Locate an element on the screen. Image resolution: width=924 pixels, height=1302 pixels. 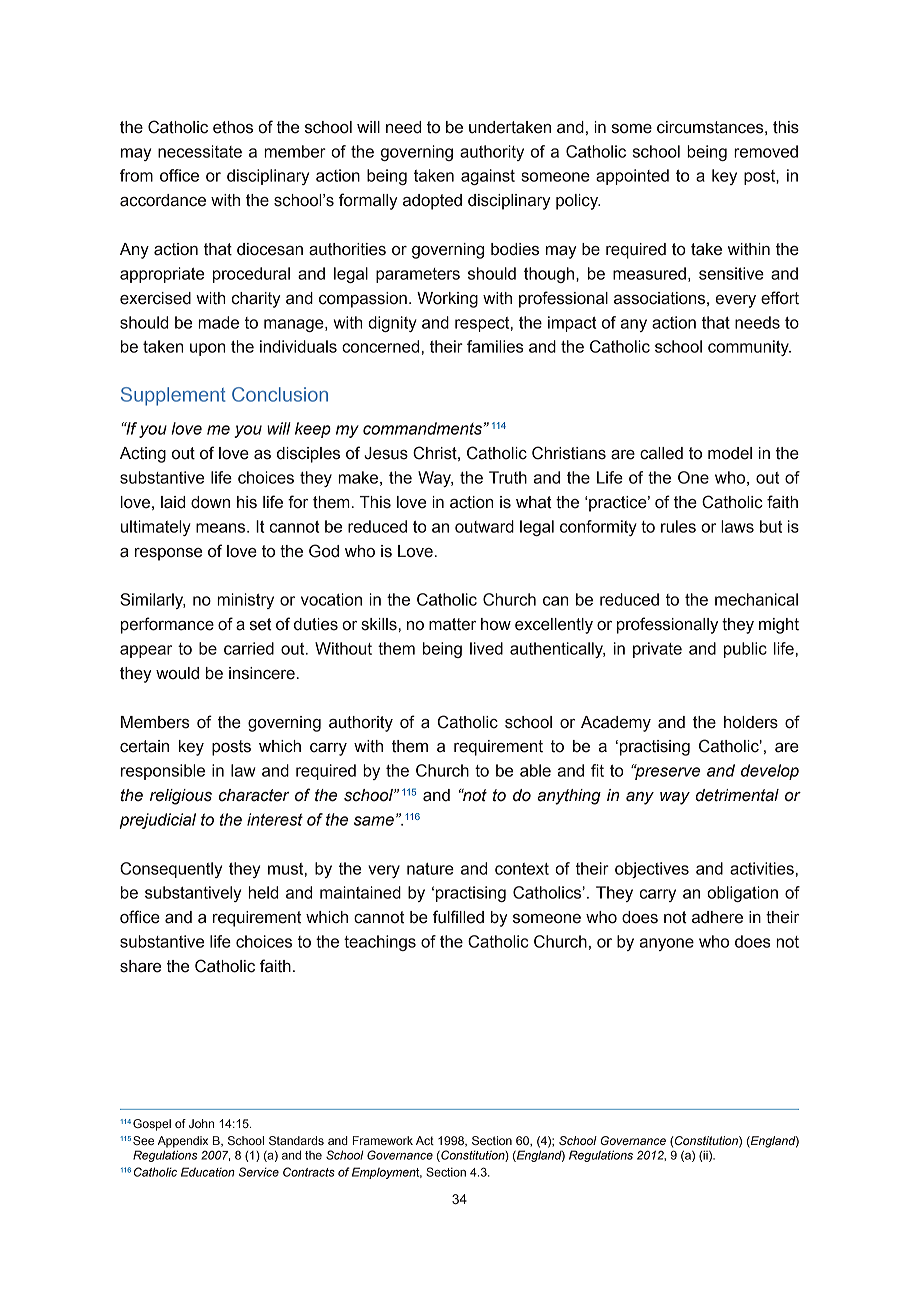
John is located at coordinates (201, 1123).
